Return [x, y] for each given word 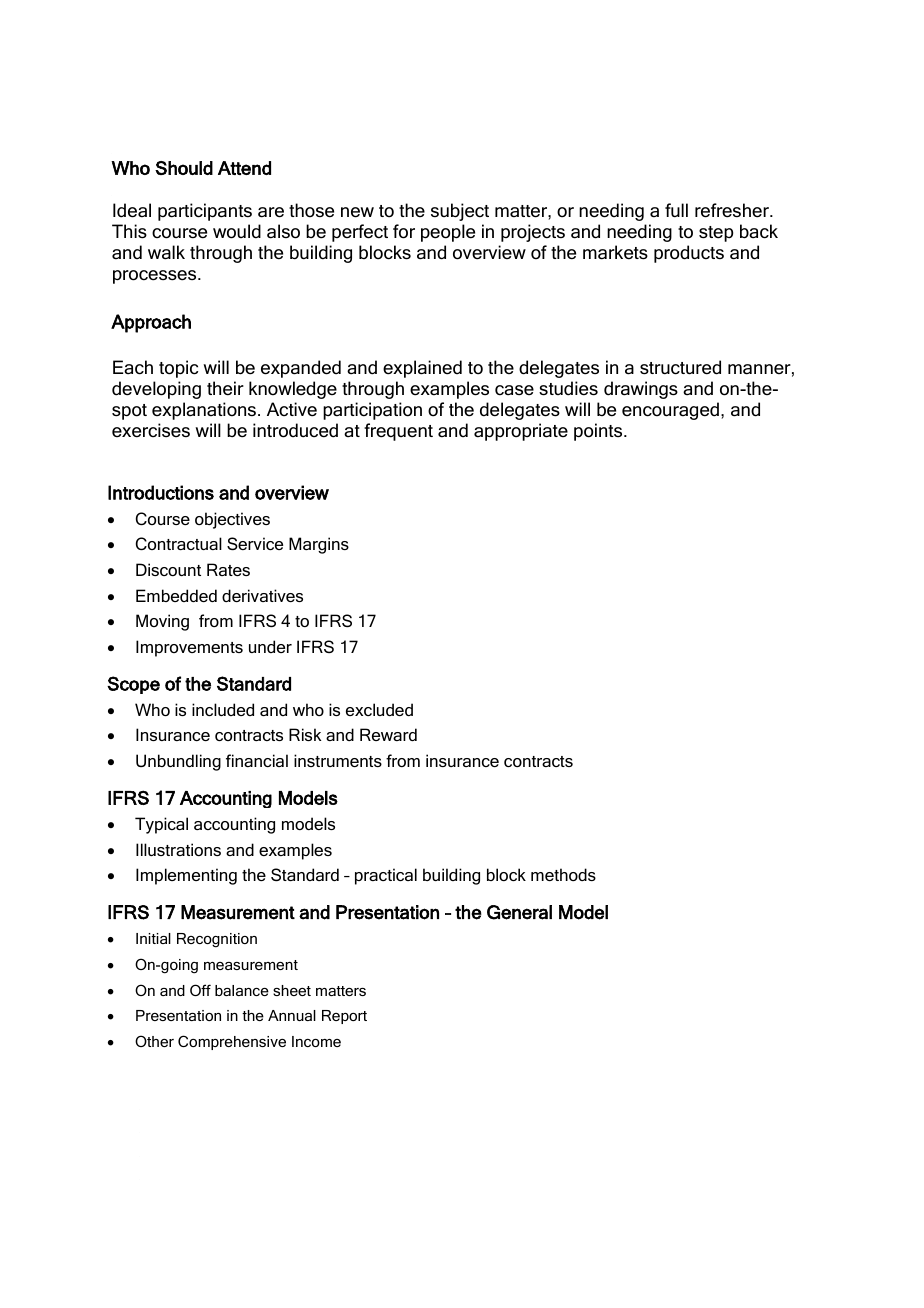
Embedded [176, 595]
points [599, 432]
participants [205, 212]
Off [200, 990]
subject [460, 212]
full [676, 210]
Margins [319, 545]
